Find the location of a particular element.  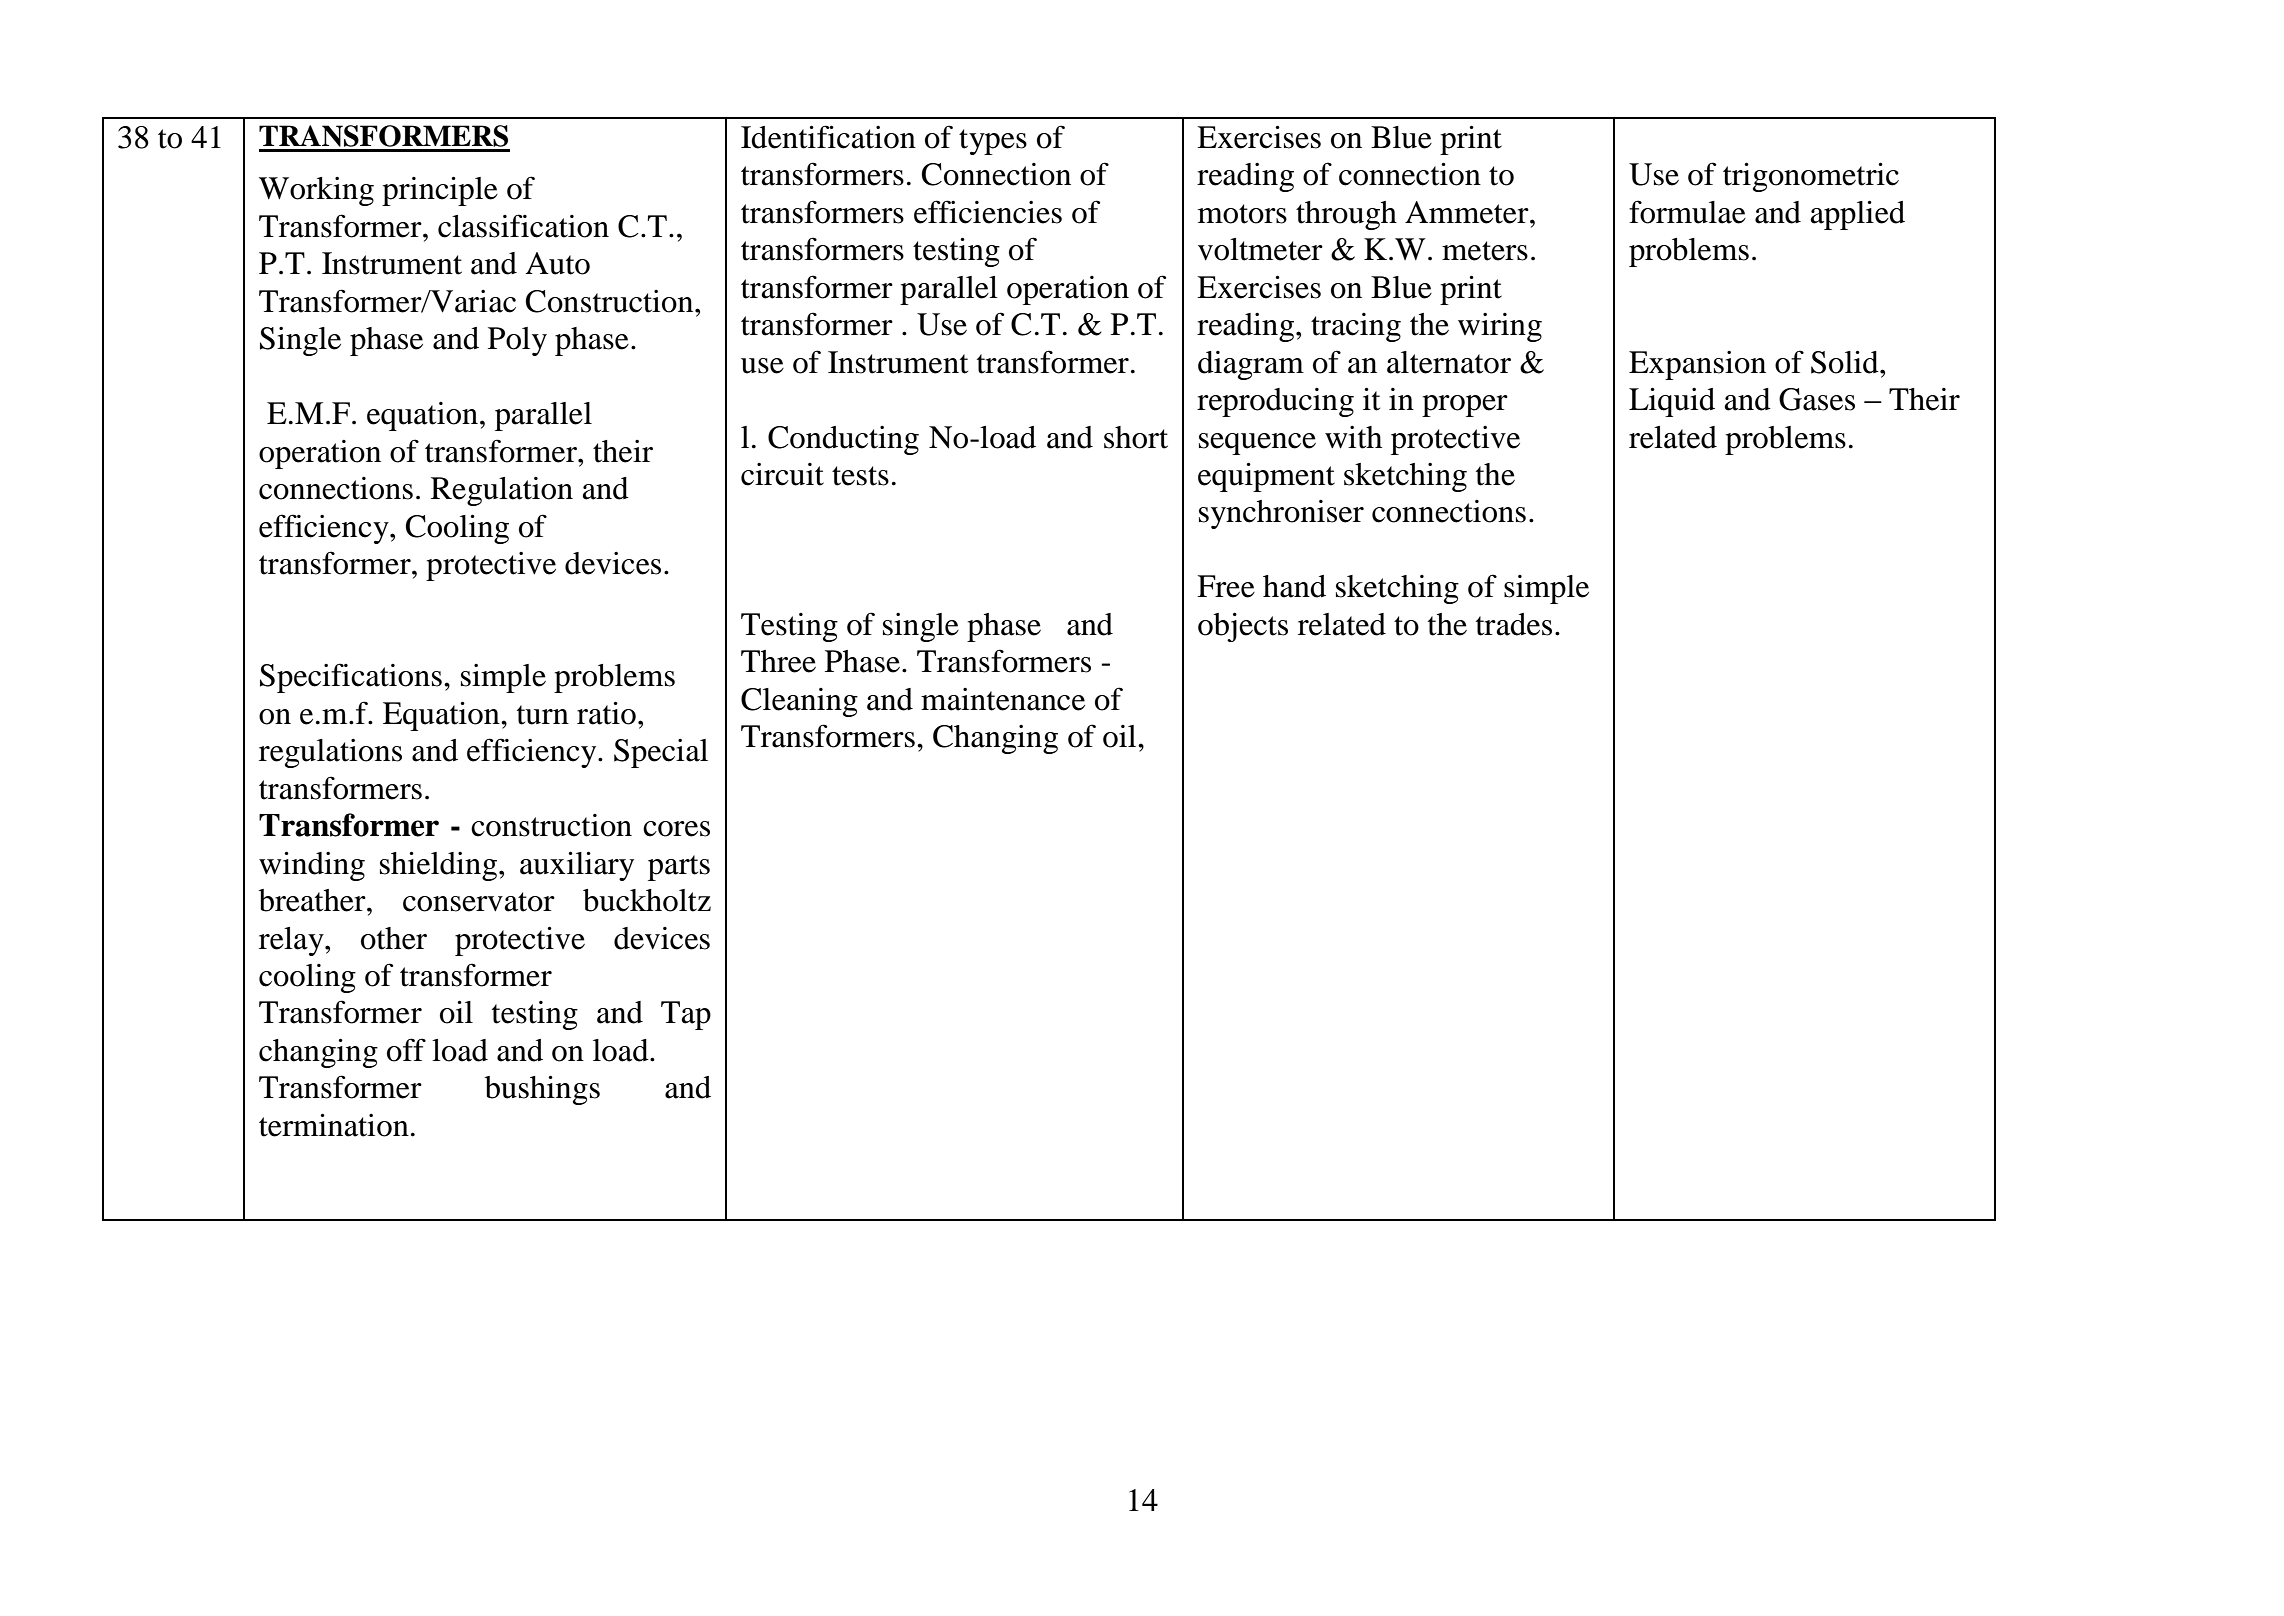

maintenance is located at coordinates (1003, 699).
